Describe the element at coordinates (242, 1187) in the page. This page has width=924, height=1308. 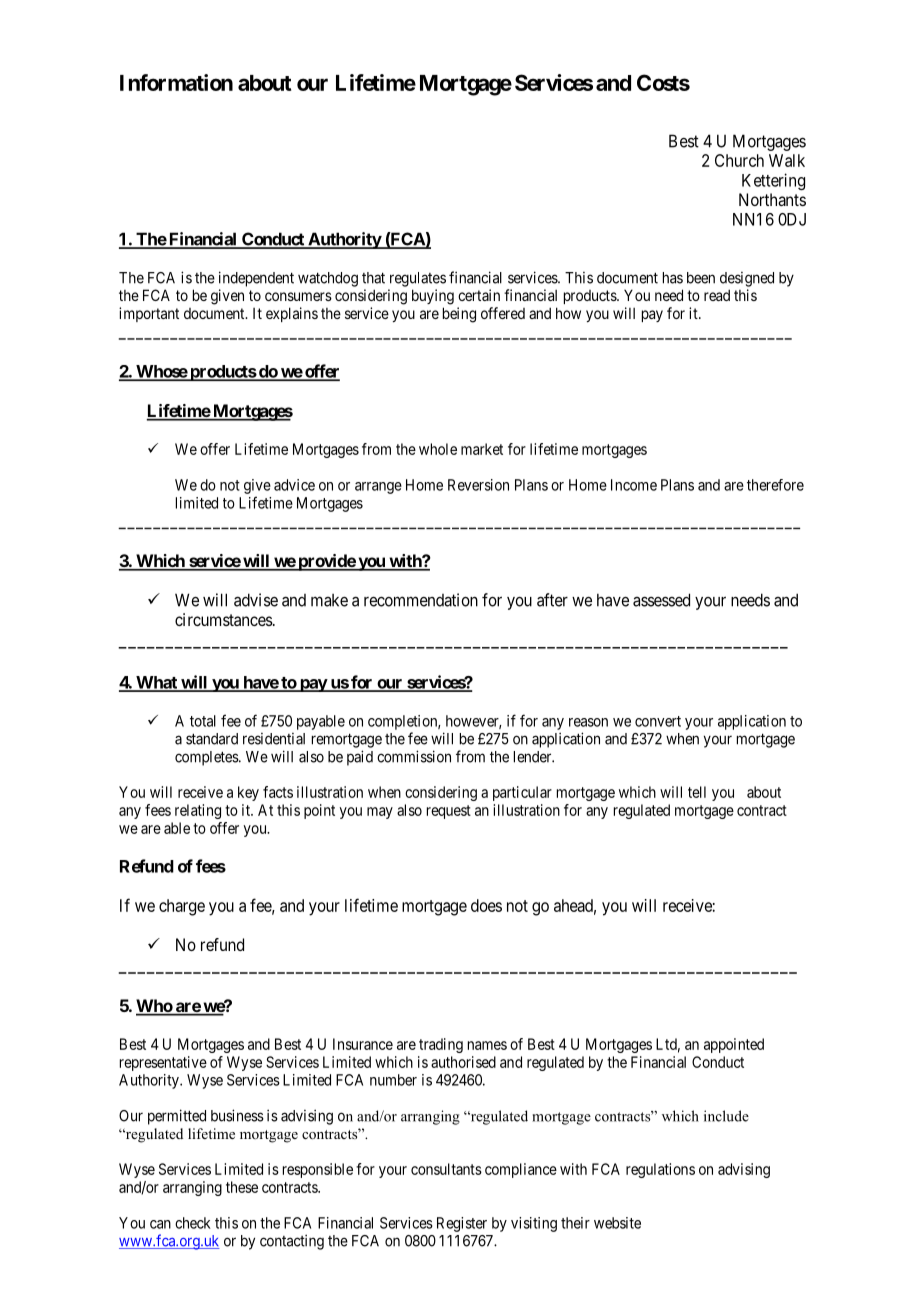
I see `these` at that location.
